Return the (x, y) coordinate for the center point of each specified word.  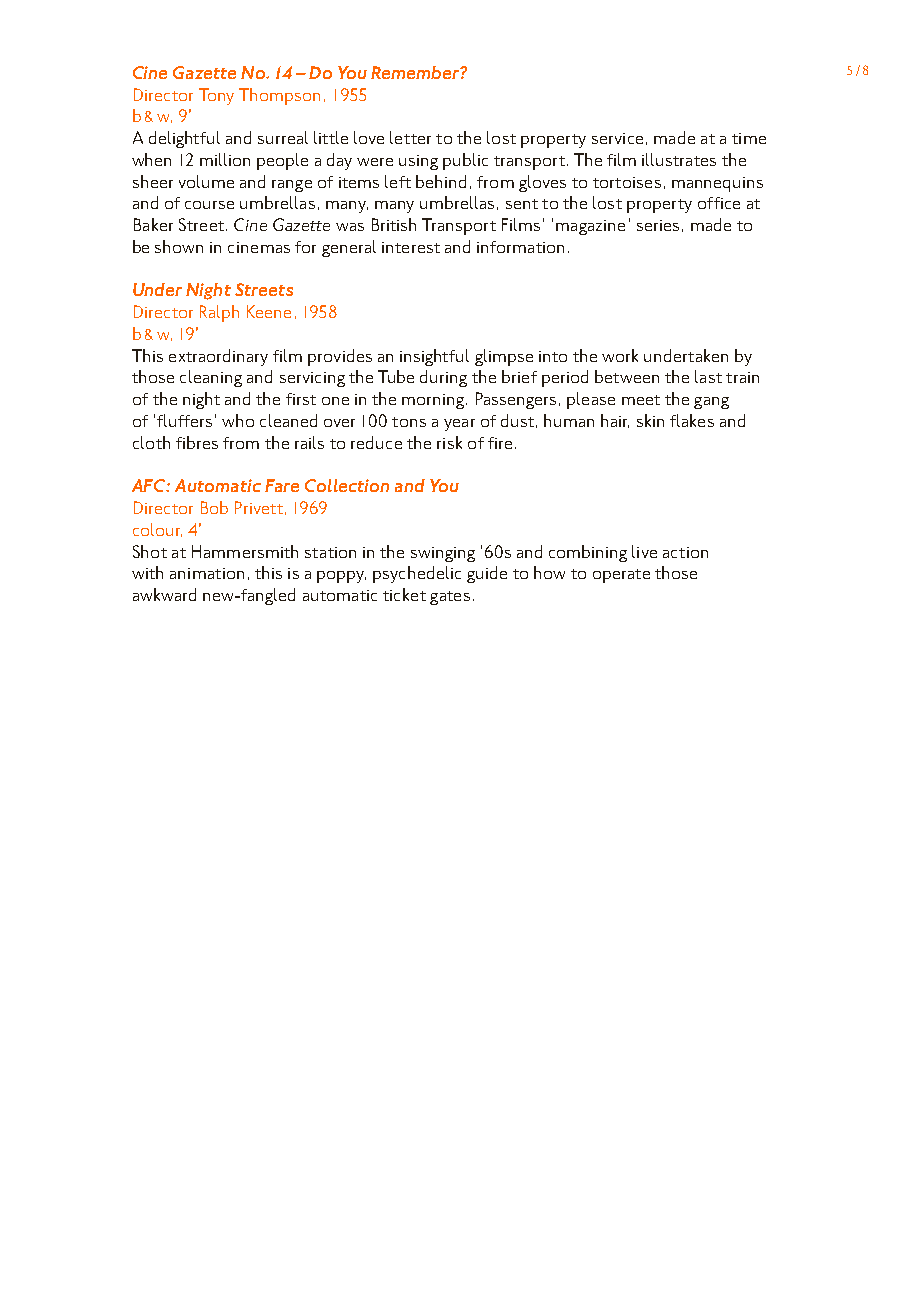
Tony (216, 96)
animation (207, 573)
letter (410, 137)
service (617, 138)
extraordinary (218, 357)
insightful (434, 357)
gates (450, 598)
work (620, 355)
